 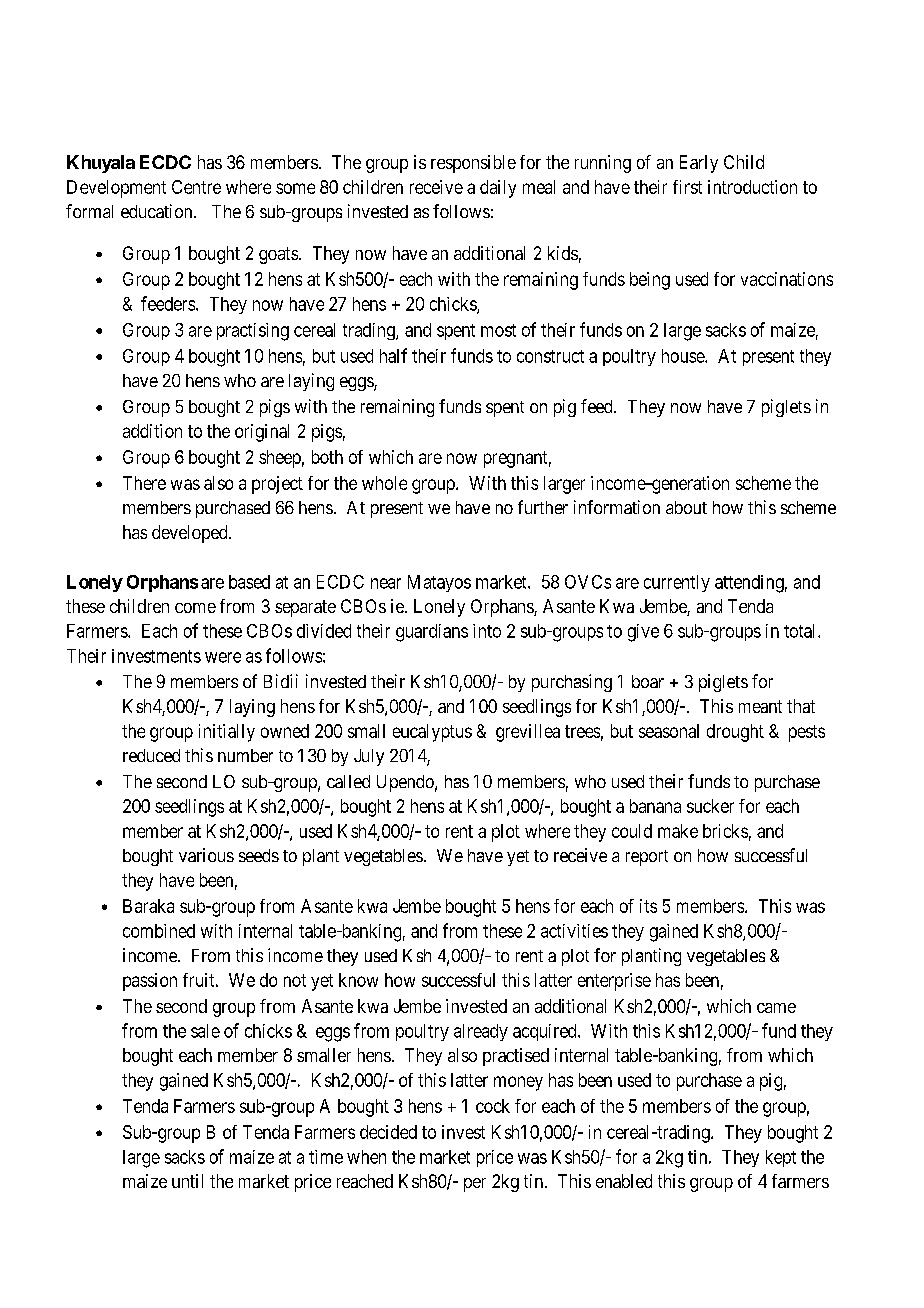 I want to click on Centre, so click(x=196, y=187).
